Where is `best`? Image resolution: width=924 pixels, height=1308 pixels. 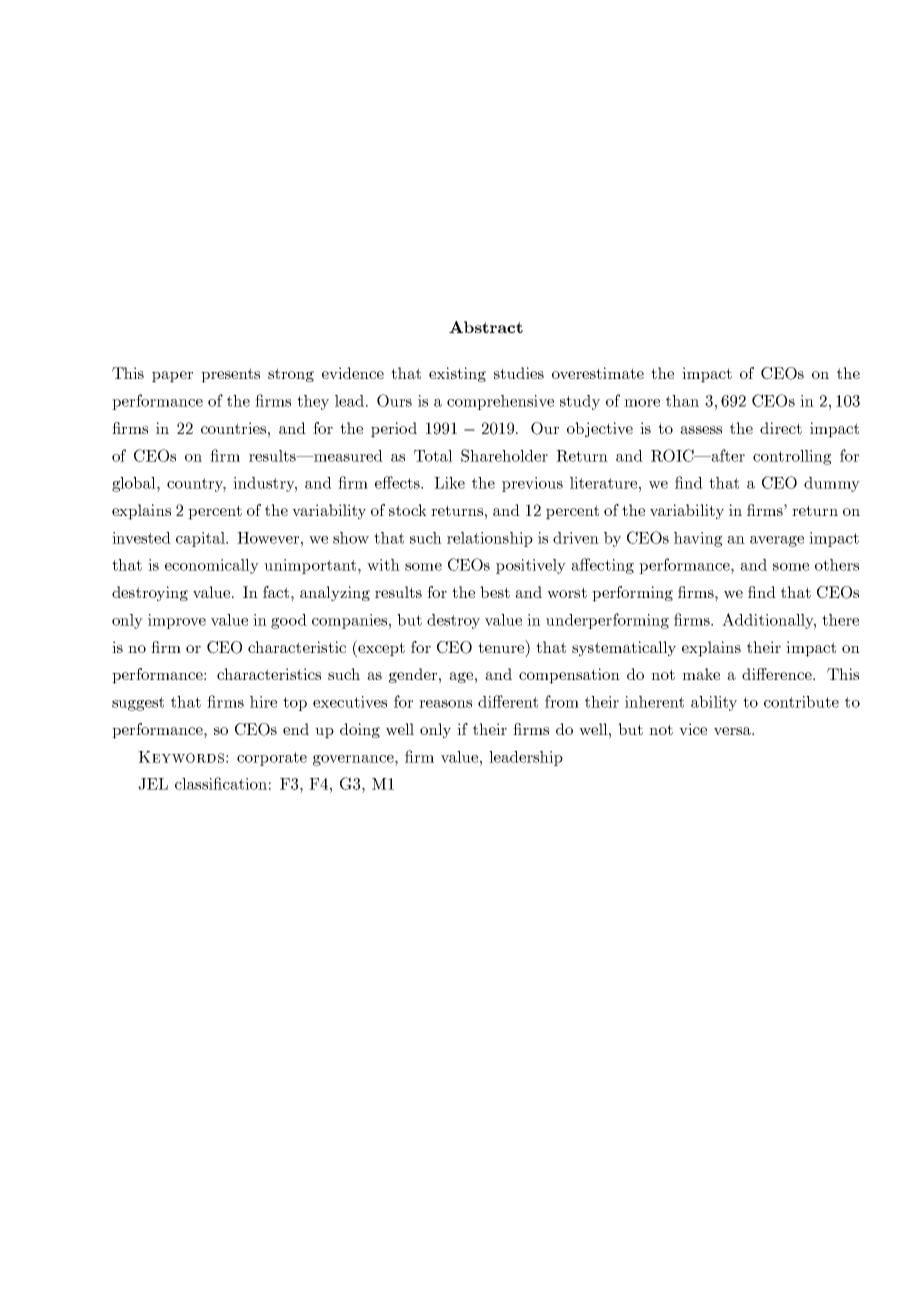
best is located at coordinates (495, 592).
